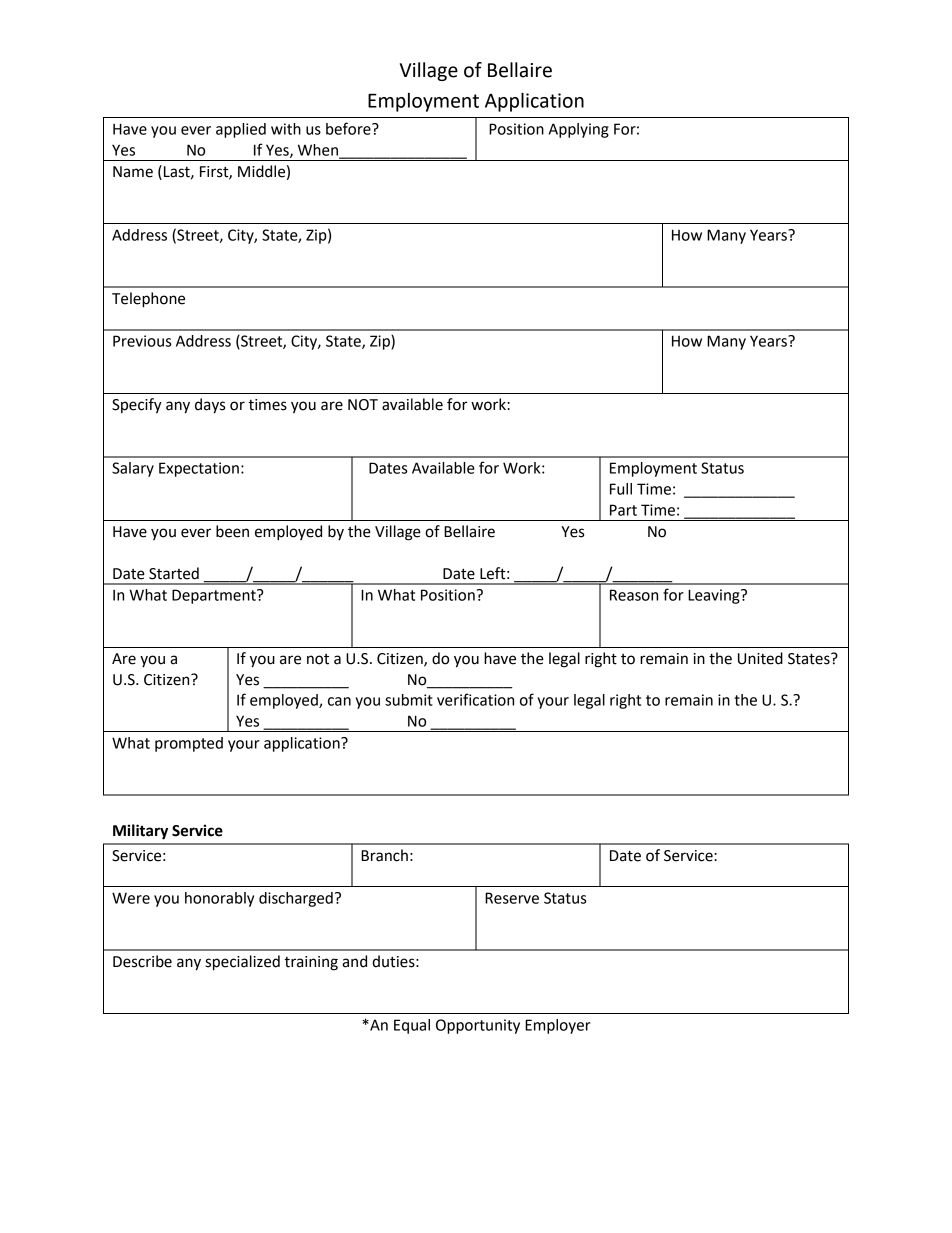 The width and height of the document is (952, 1233). I want to click on Opportunity, so click(478, 1026).
